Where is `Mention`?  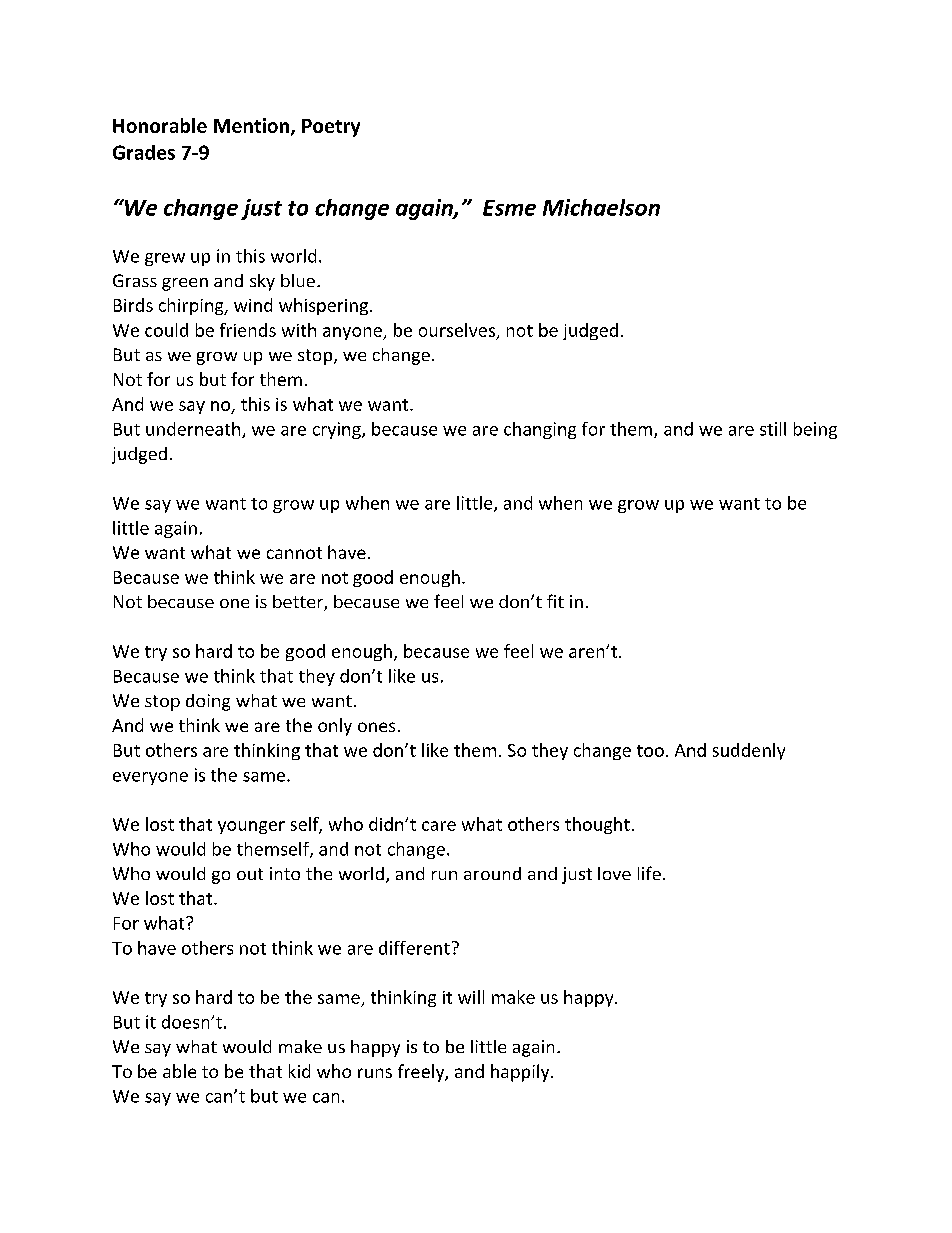 Mention is located at coordinates (253, 127).
